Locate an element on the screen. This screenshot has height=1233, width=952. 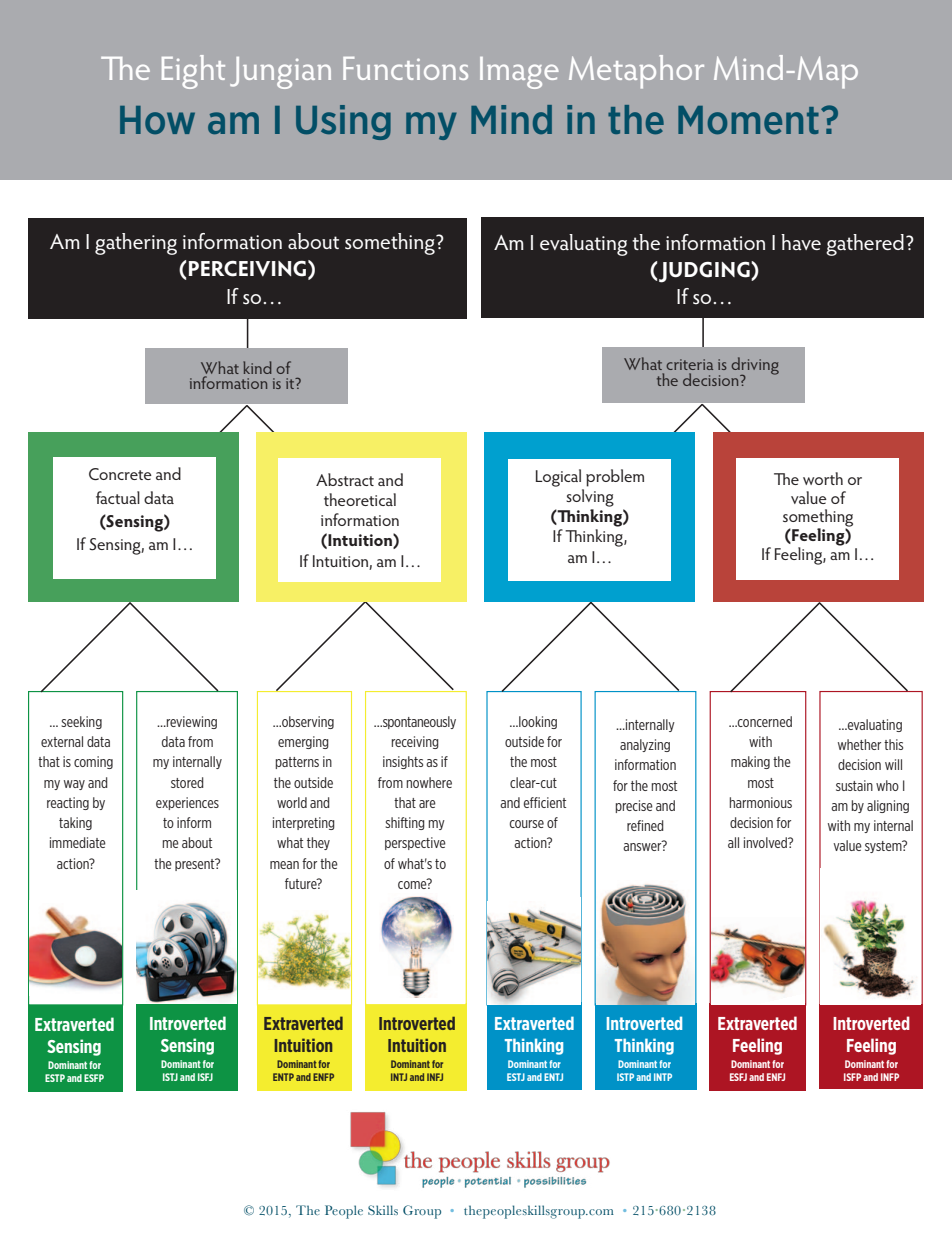
ESTJ is located at coordinates (516, 1077).
